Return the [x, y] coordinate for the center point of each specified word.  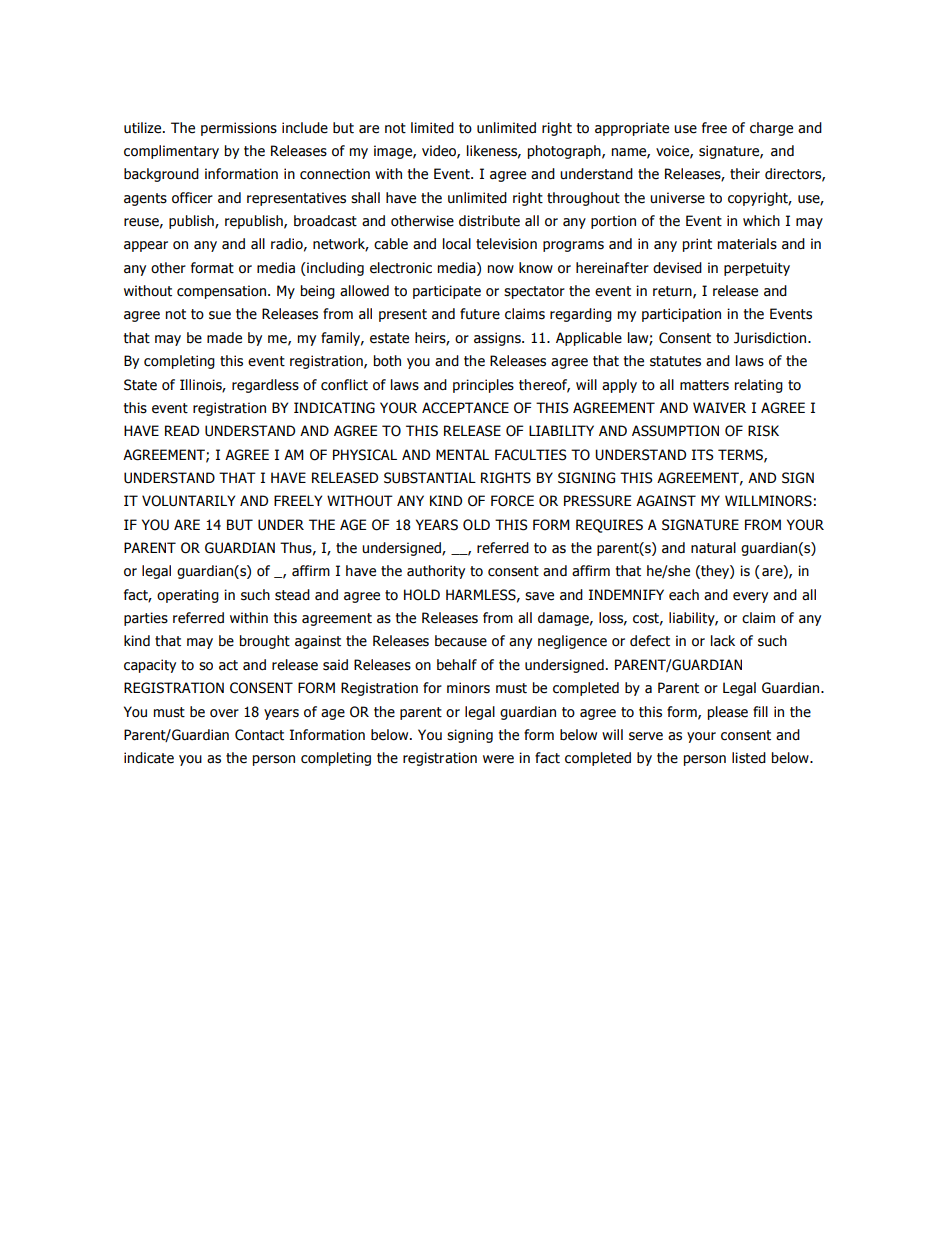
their [745, 174]
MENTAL [462, 454]
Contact [259, 735]
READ [182, 430]
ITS [702, 455]
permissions [239, 129]
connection [335, 174]
